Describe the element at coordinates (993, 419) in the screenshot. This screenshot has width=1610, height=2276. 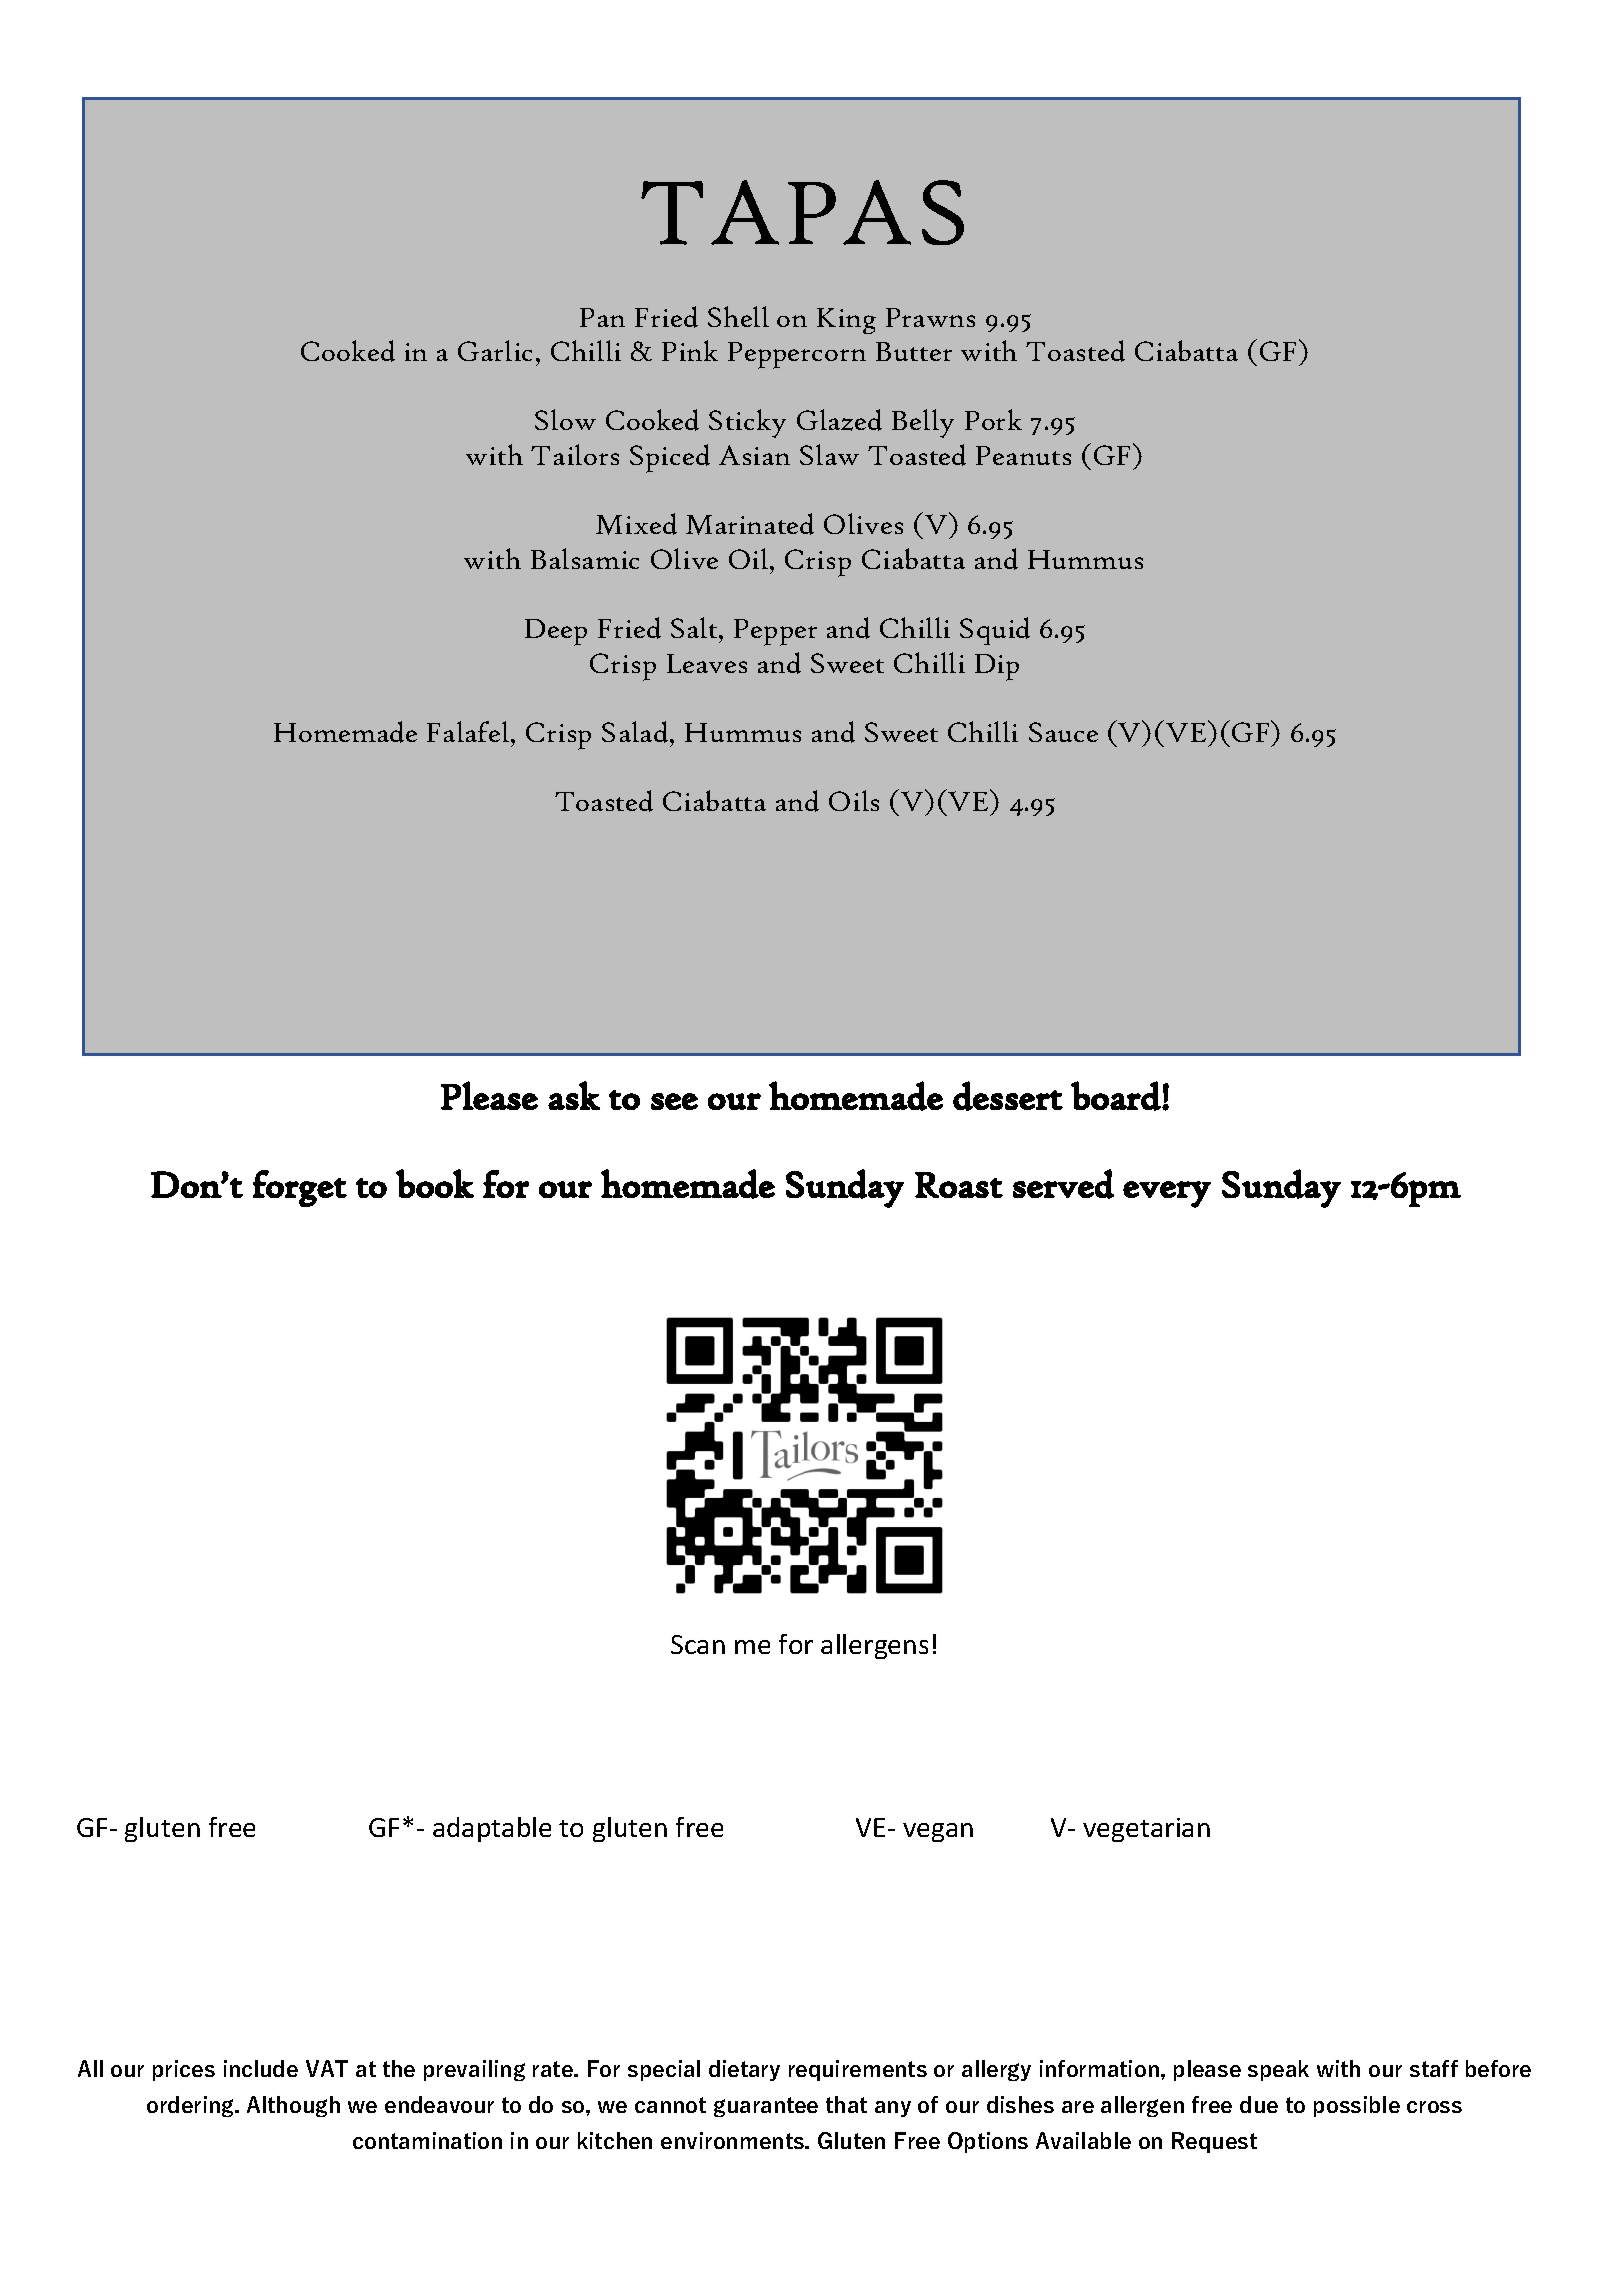
I see `Pork` at that location.
